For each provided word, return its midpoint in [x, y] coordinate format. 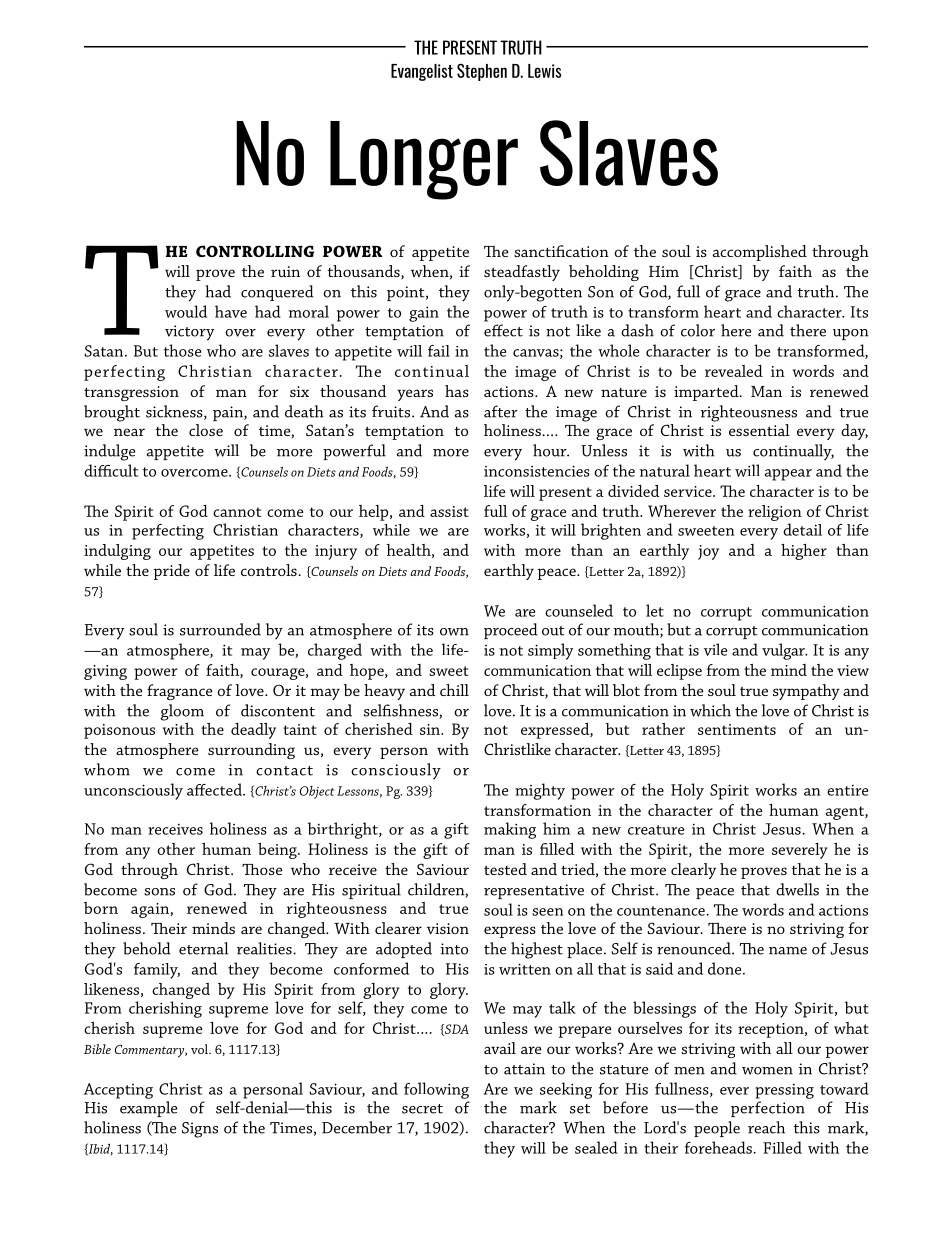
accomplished [760, 253]
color [698, 330]
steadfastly [522, 273]
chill [454, 690]
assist [449, 511]
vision [448, 928]
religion [775, 514]
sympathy [806, 692]
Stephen [482, 72]
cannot [237, 512]
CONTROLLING [255, 251]
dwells [797, 889]
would [186, 311]
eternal [204, 948]
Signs [200, 1130]
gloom [182, 712]
